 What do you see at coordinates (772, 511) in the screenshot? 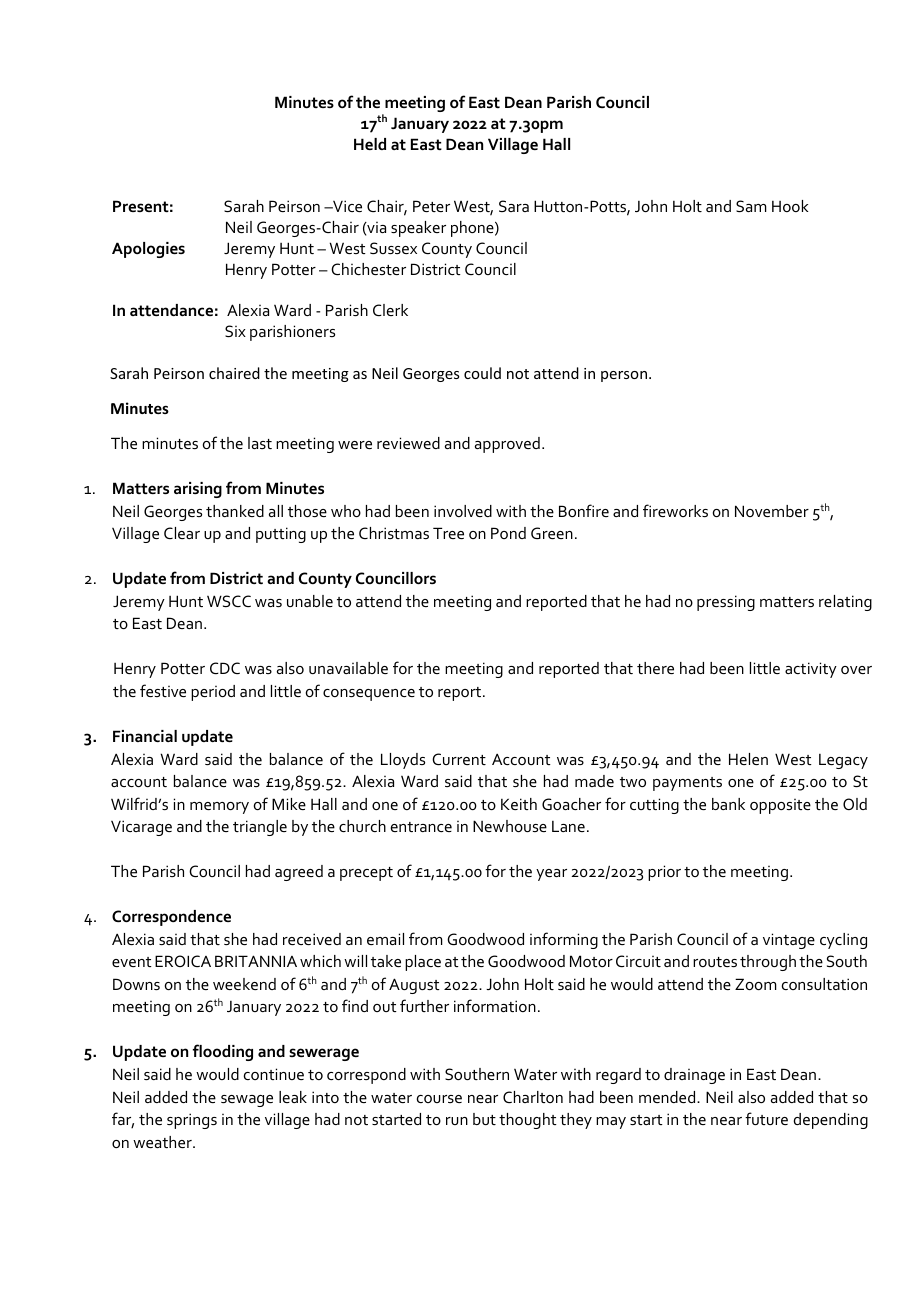
I see `November` at bounding box center [772, 511].
